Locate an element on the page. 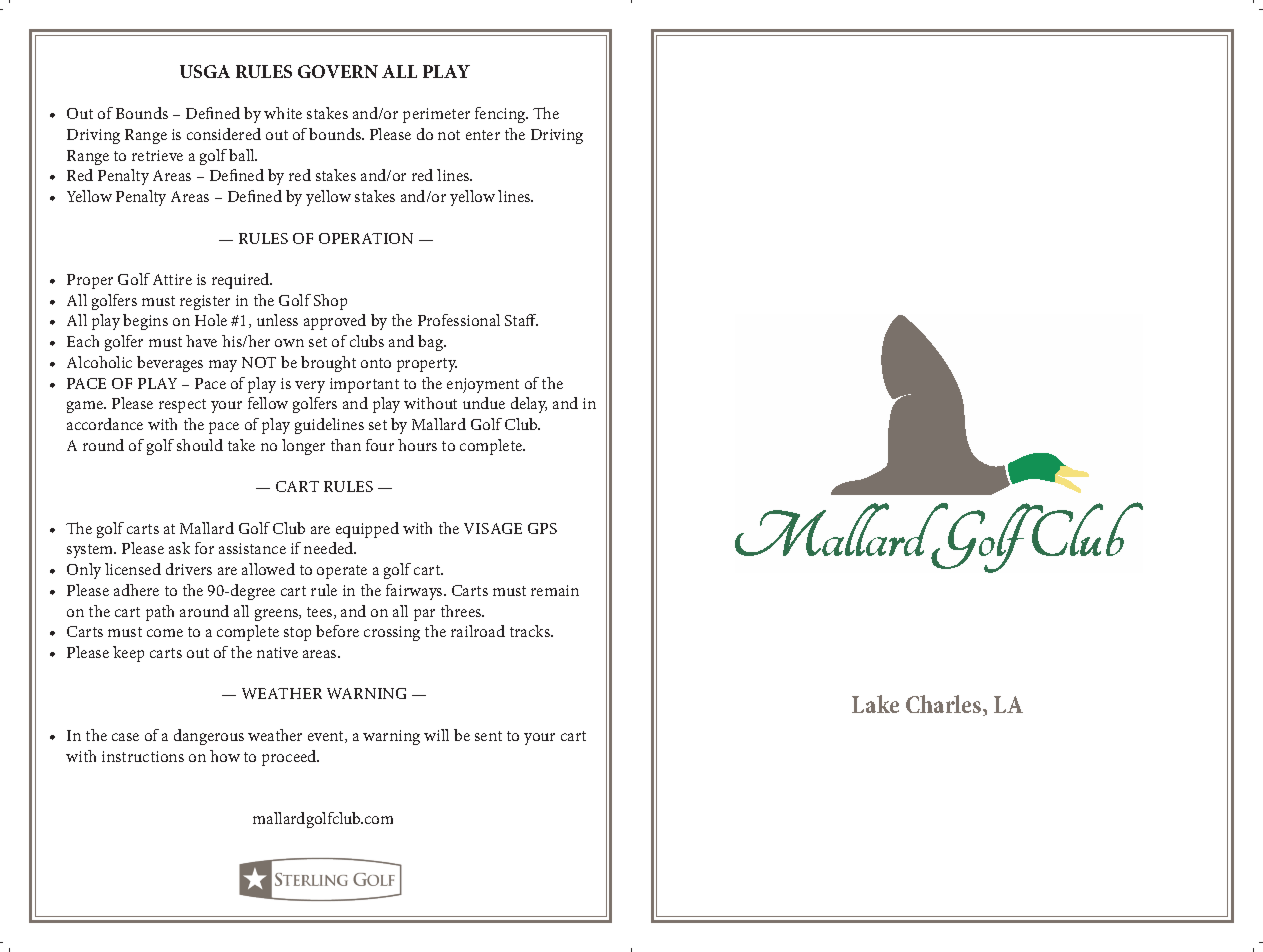 This document has width=1263, height=952. undue is located at coordinates (484, 403).
